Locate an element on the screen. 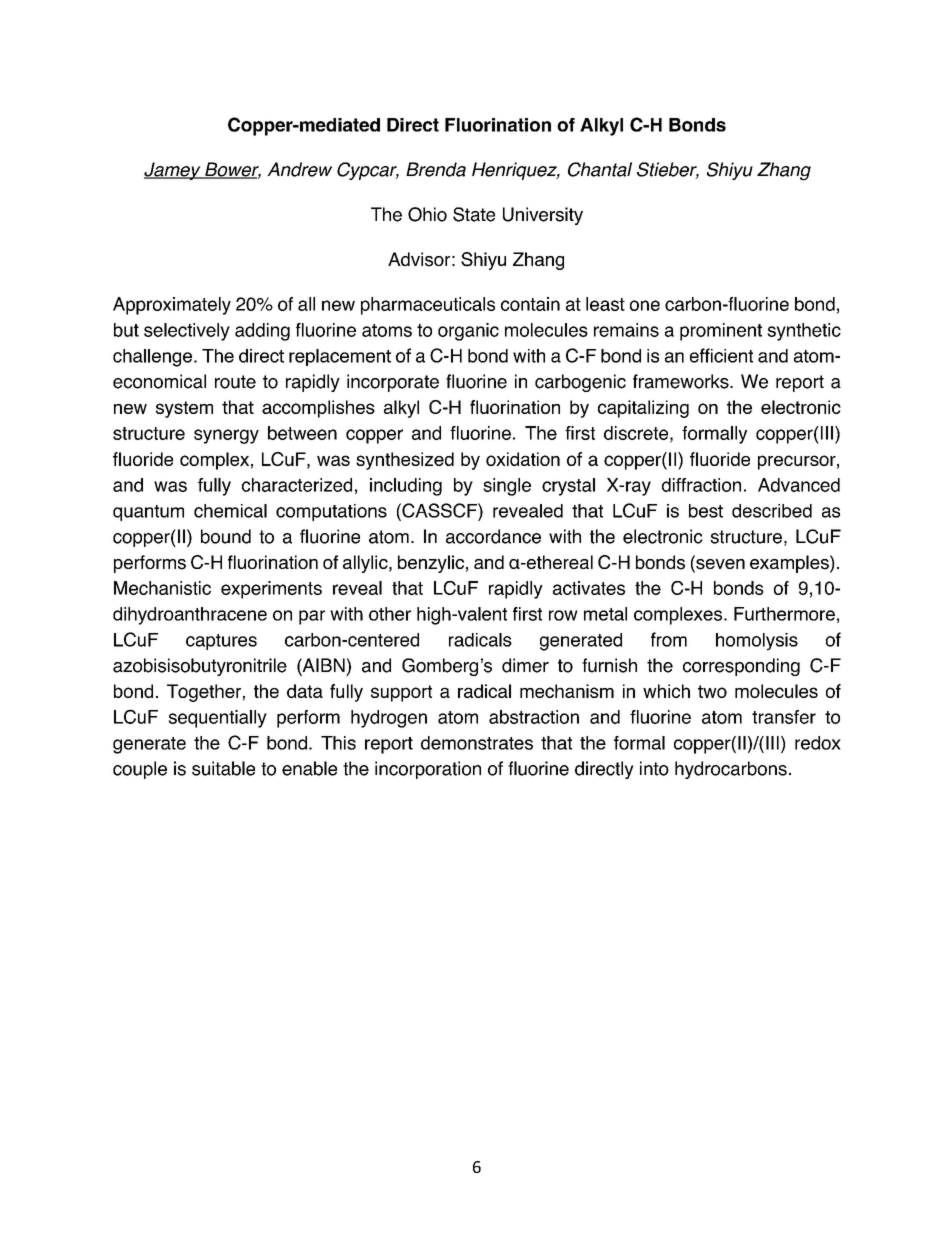 The image size is (952, 1233). incorporate is located at coordinates (393, 383).
